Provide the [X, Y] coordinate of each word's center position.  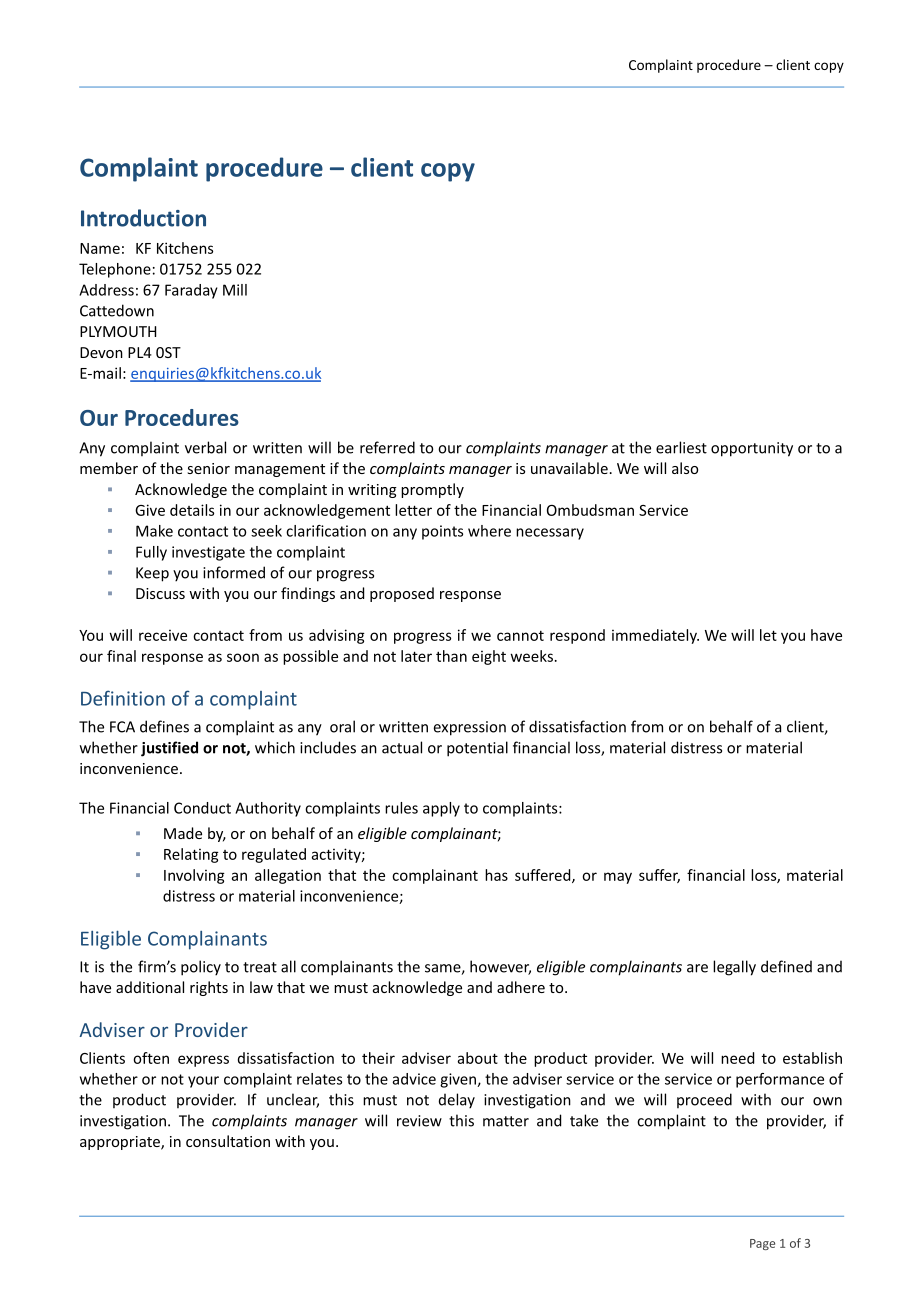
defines [164, 726]
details [192, 510]
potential [477, 749]
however [500, 967]
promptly [432, 490]
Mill [235, 290]
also [685, 468]
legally [734, 968]
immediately [655, 636]
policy [201, 968]
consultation [228, 1141]
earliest [681, 447]
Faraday [191, 291]
